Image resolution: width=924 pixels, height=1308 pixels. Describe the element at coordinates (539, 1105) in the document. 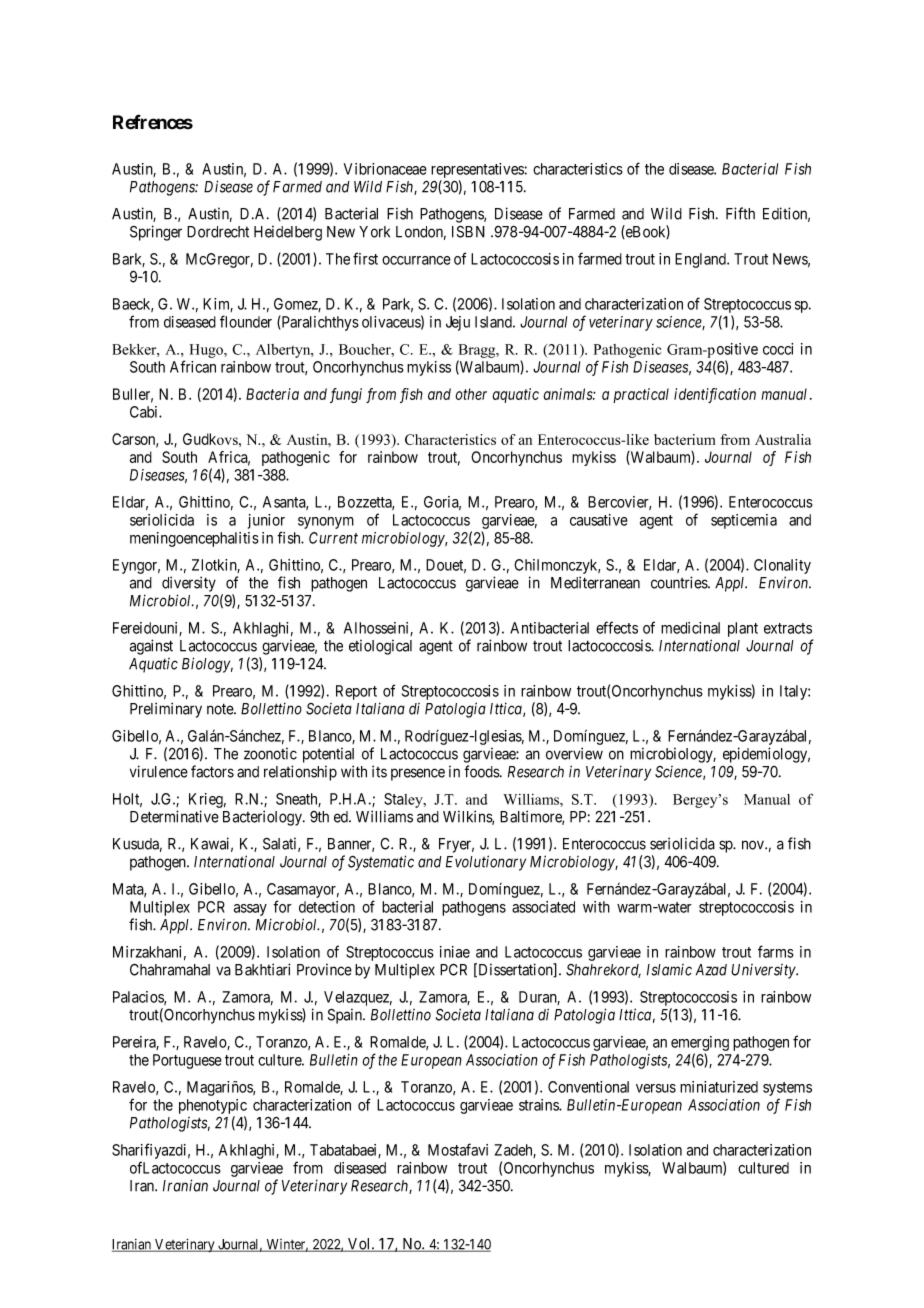

I see `strains` at that location.
